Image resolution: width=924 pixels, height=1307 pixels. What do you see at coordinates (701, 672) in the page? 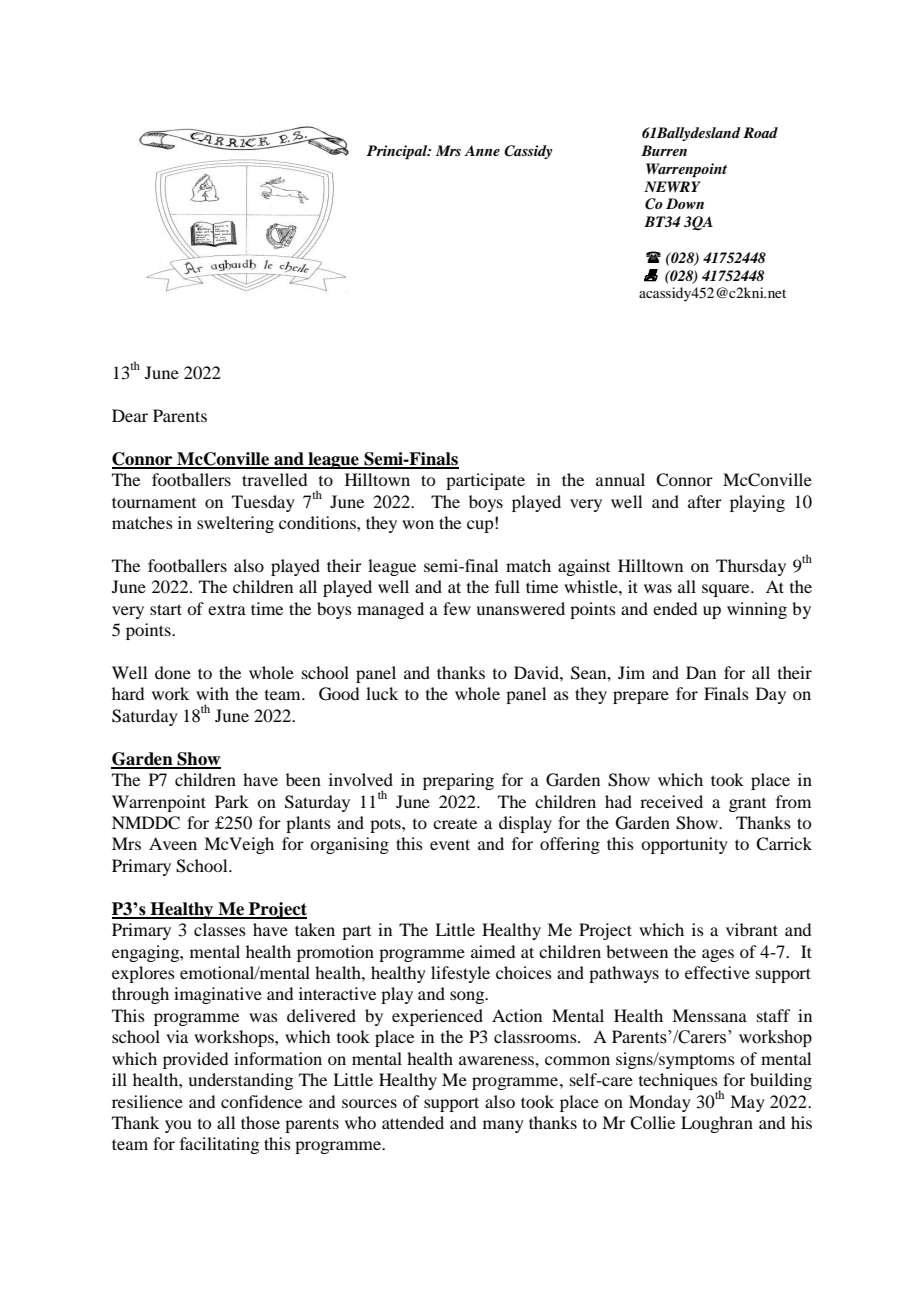
I see `Dan` at bounding box center [701, 672].
